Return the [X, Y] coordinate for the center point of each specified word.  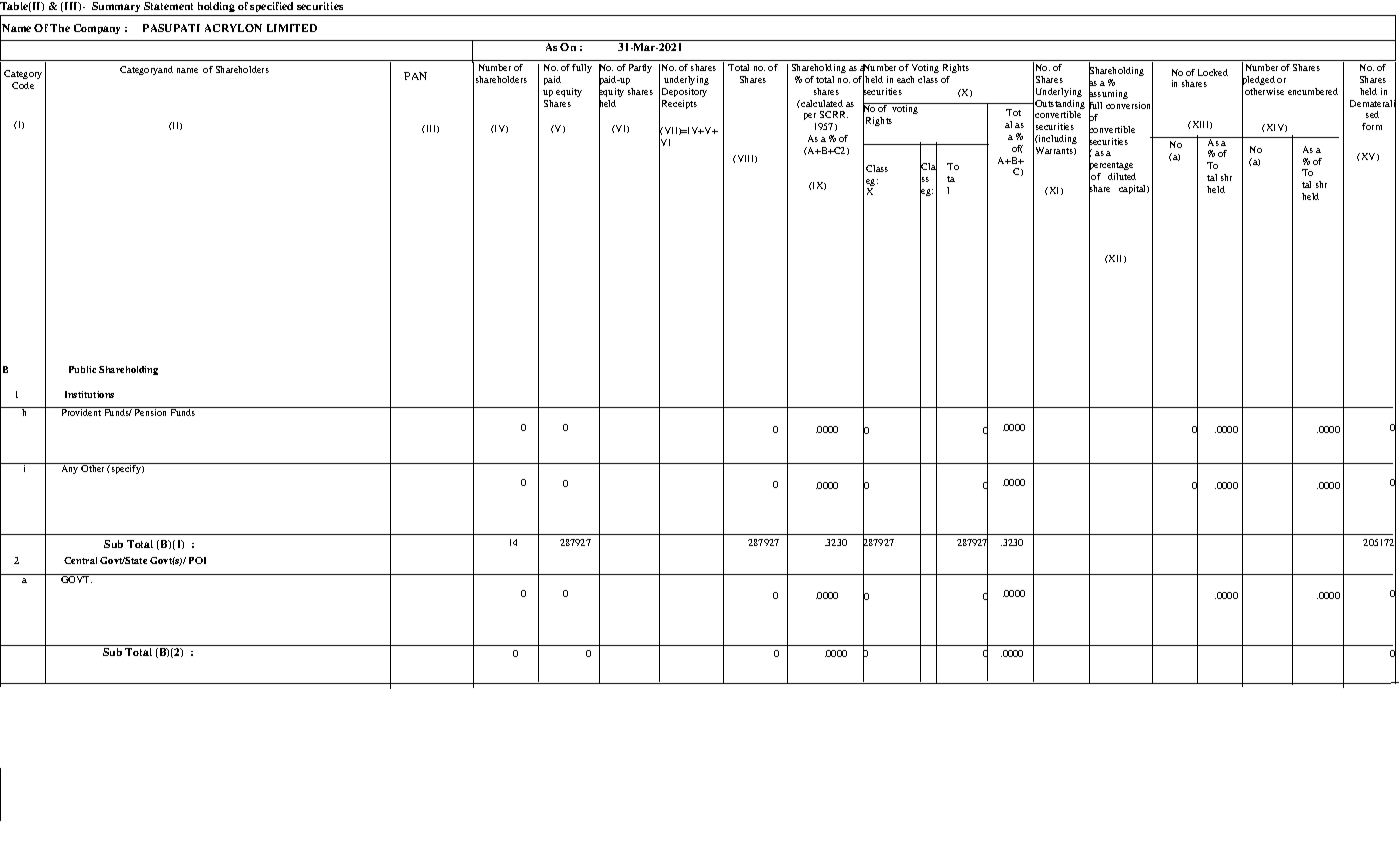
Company [97, 29]
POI [197, 560]
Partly [640, 68]
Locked [1213, 72]
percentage [1111, 166]
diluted [1122, 176]
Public [82, 369]
